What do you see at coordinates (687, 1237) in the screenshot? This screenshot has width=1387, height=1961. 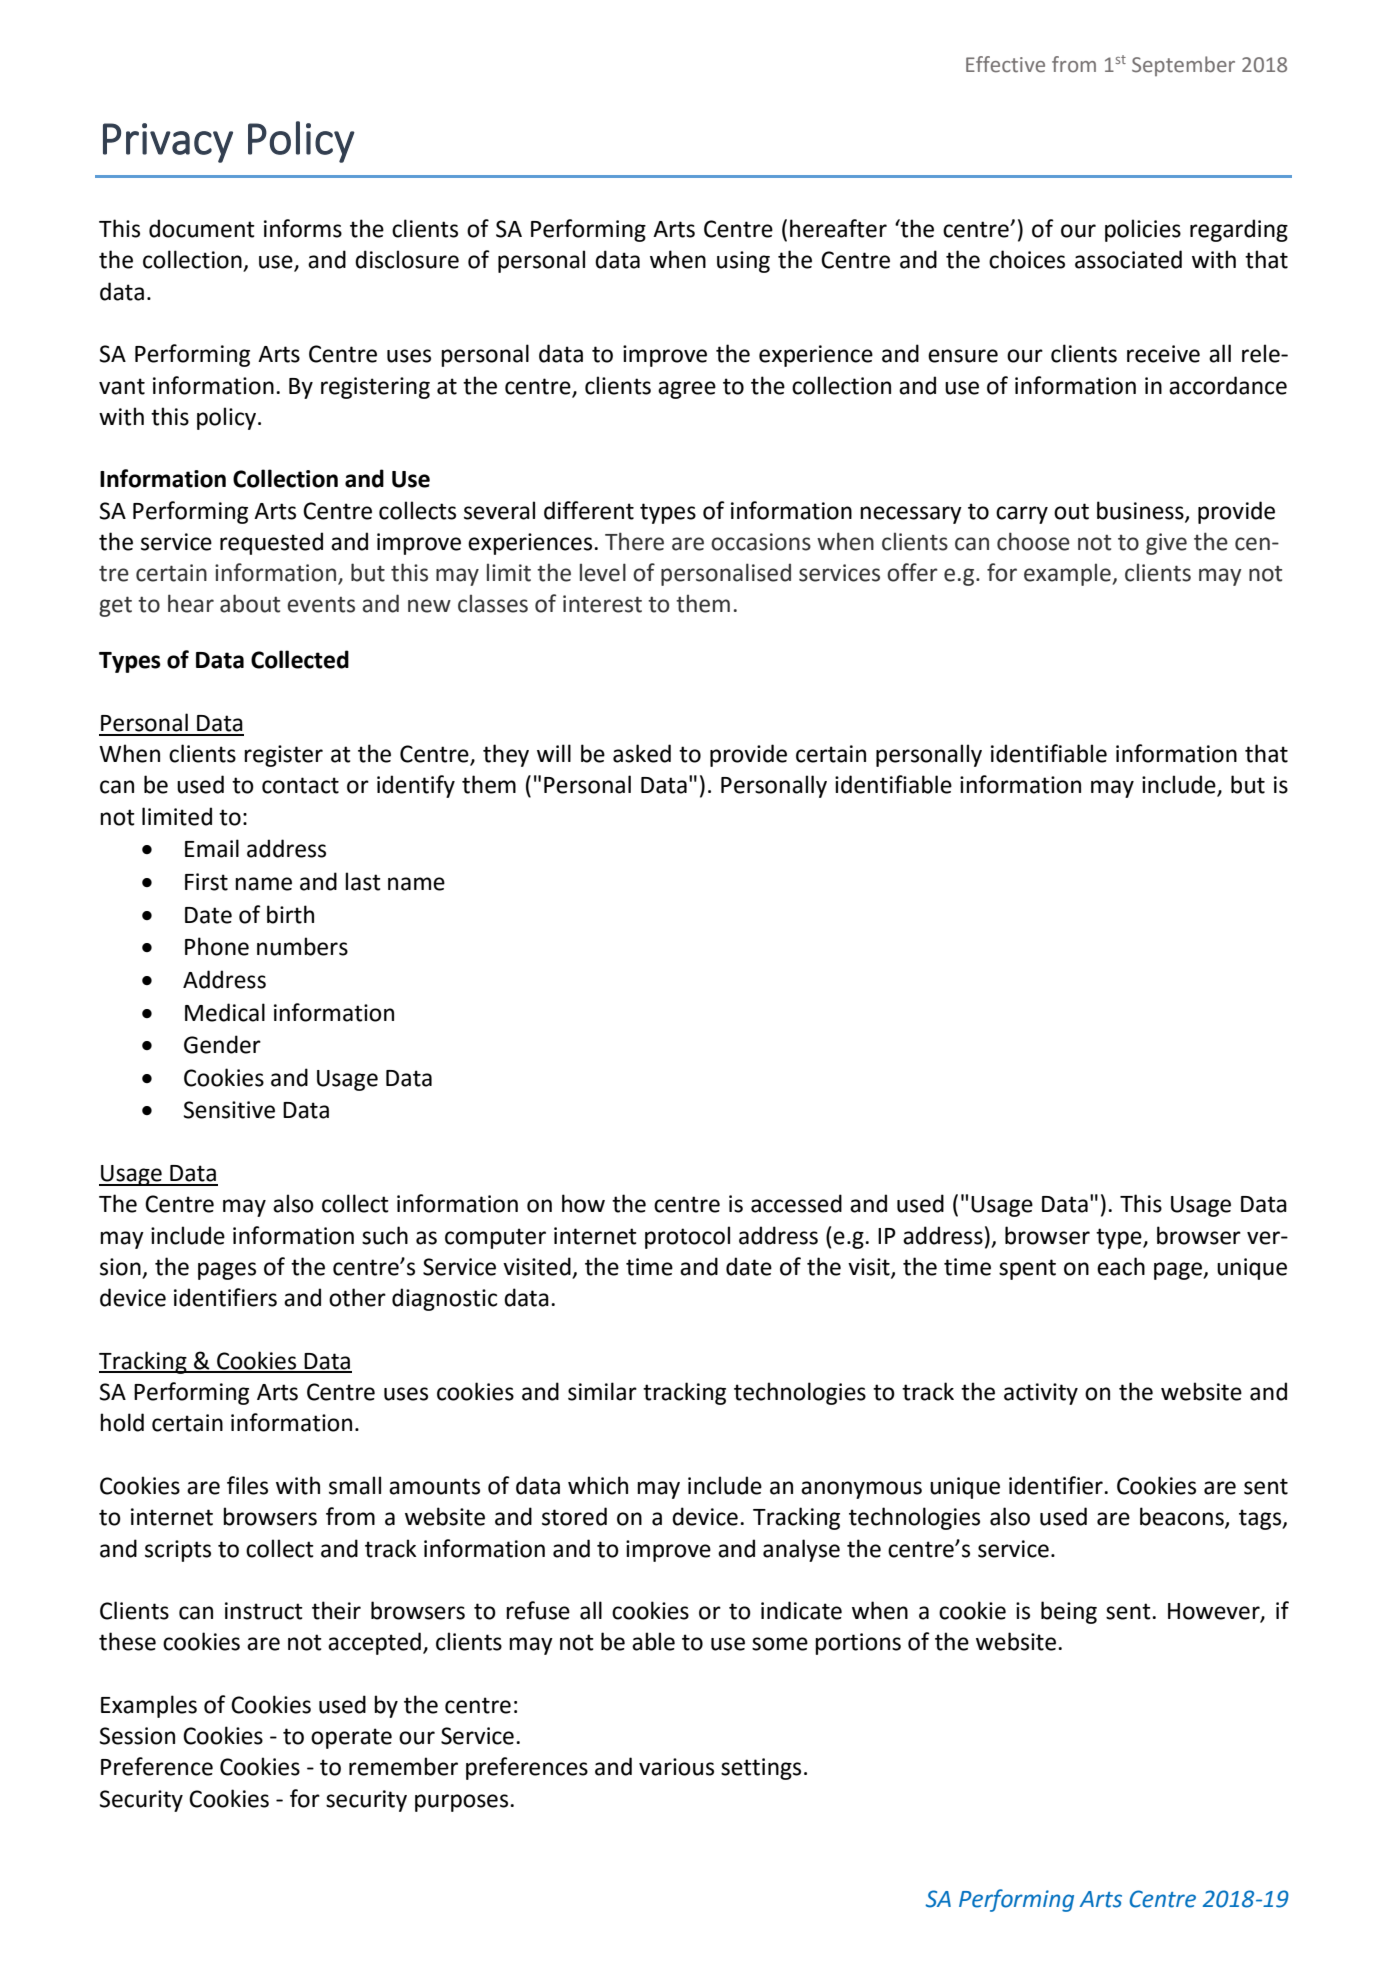 I see `protocol` at bounding box center [687, 1237].
